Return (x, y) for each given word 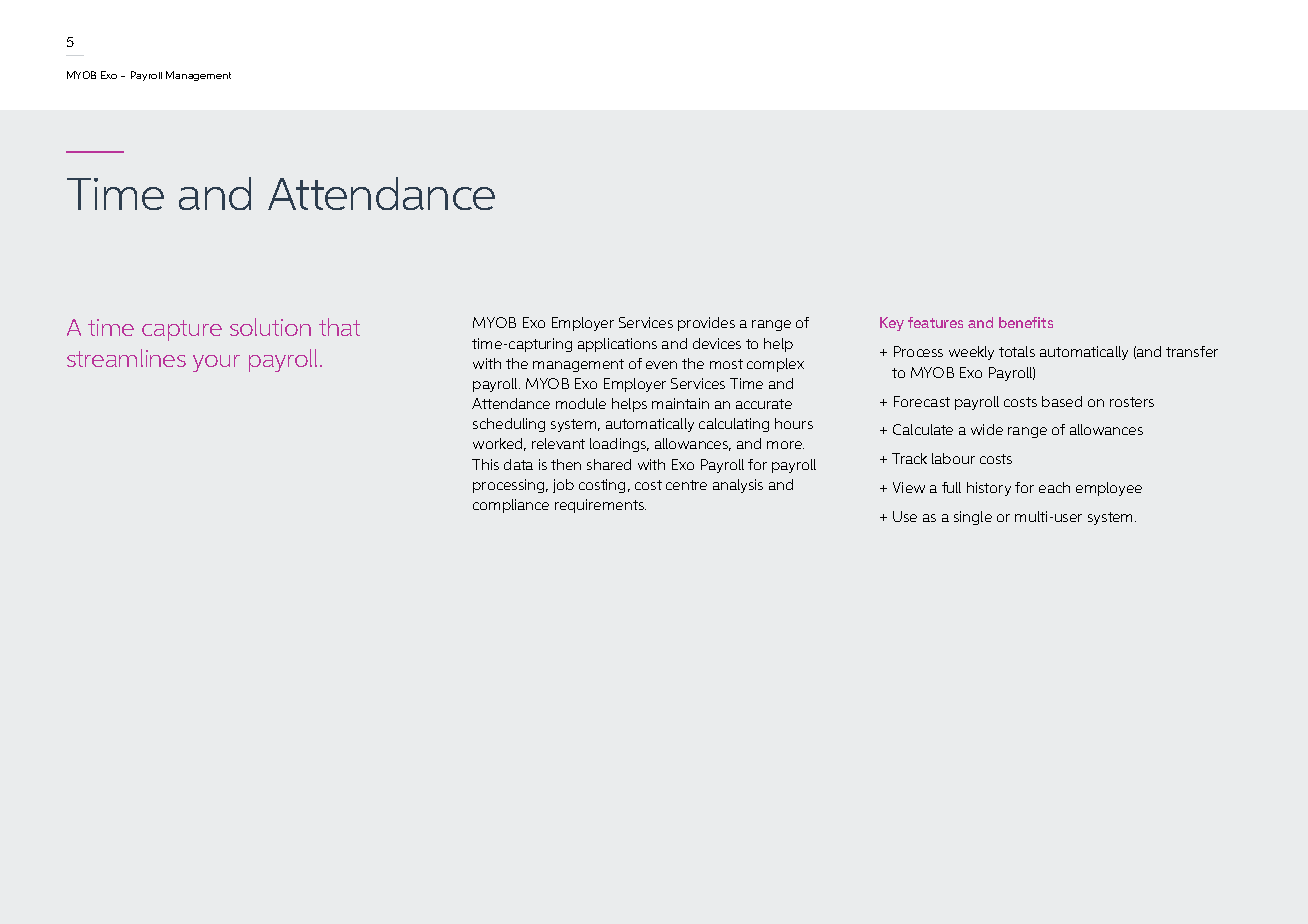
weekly (971, 353)
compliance (511, 506)
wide (987, 429)
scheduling (509, 425)
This (485, 464)
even (661, 365)
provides (706, 324)
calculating (734, 425)
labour (953, 458)
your (216, 363)
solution (270, 327)
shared (609, 464)
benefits (1026, 322)
